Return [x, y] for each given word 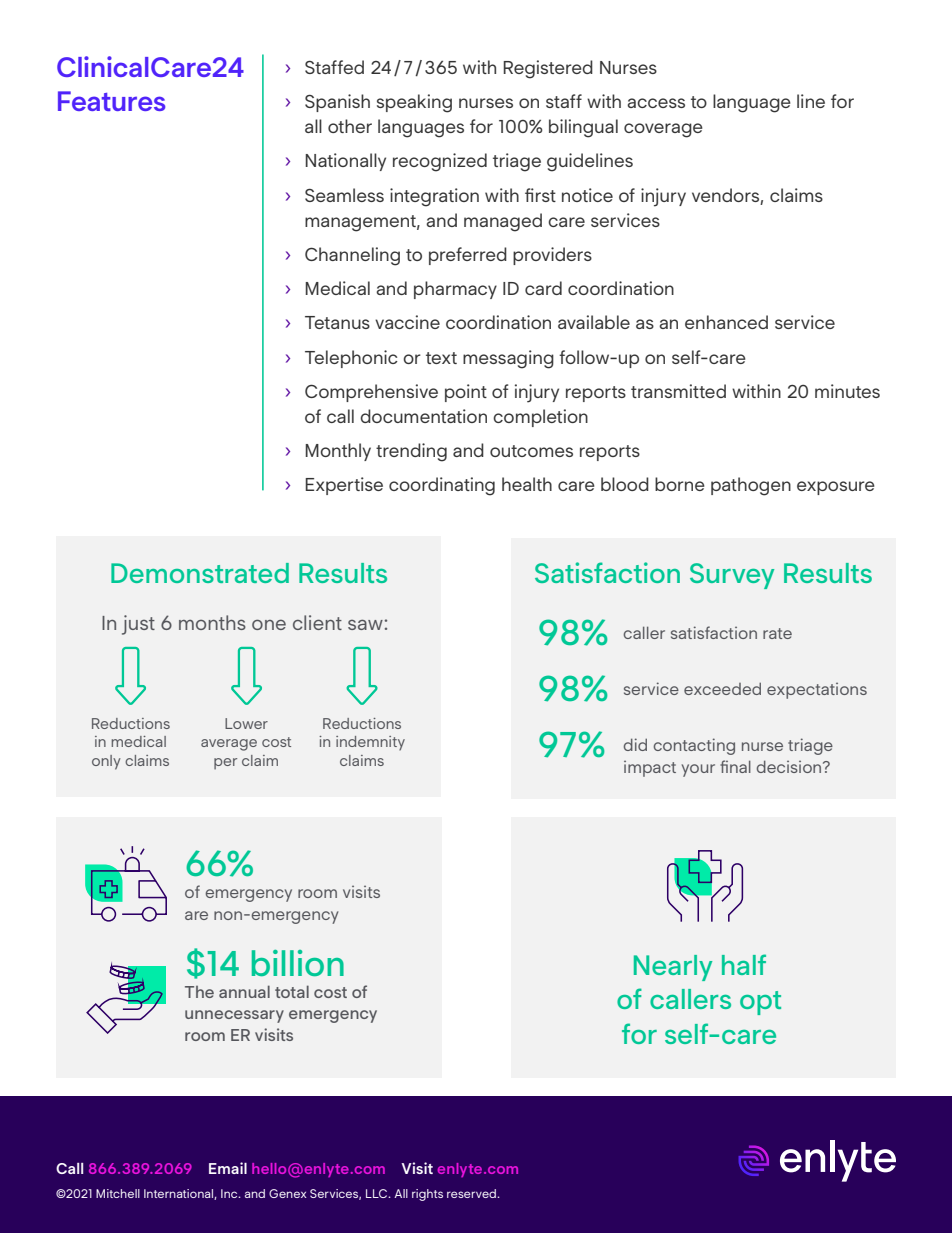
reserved [473, 1193]
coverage [663, 130]
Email [228, 1168]
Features [111, 101]
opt [760, 1003]
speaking [414, 103]
